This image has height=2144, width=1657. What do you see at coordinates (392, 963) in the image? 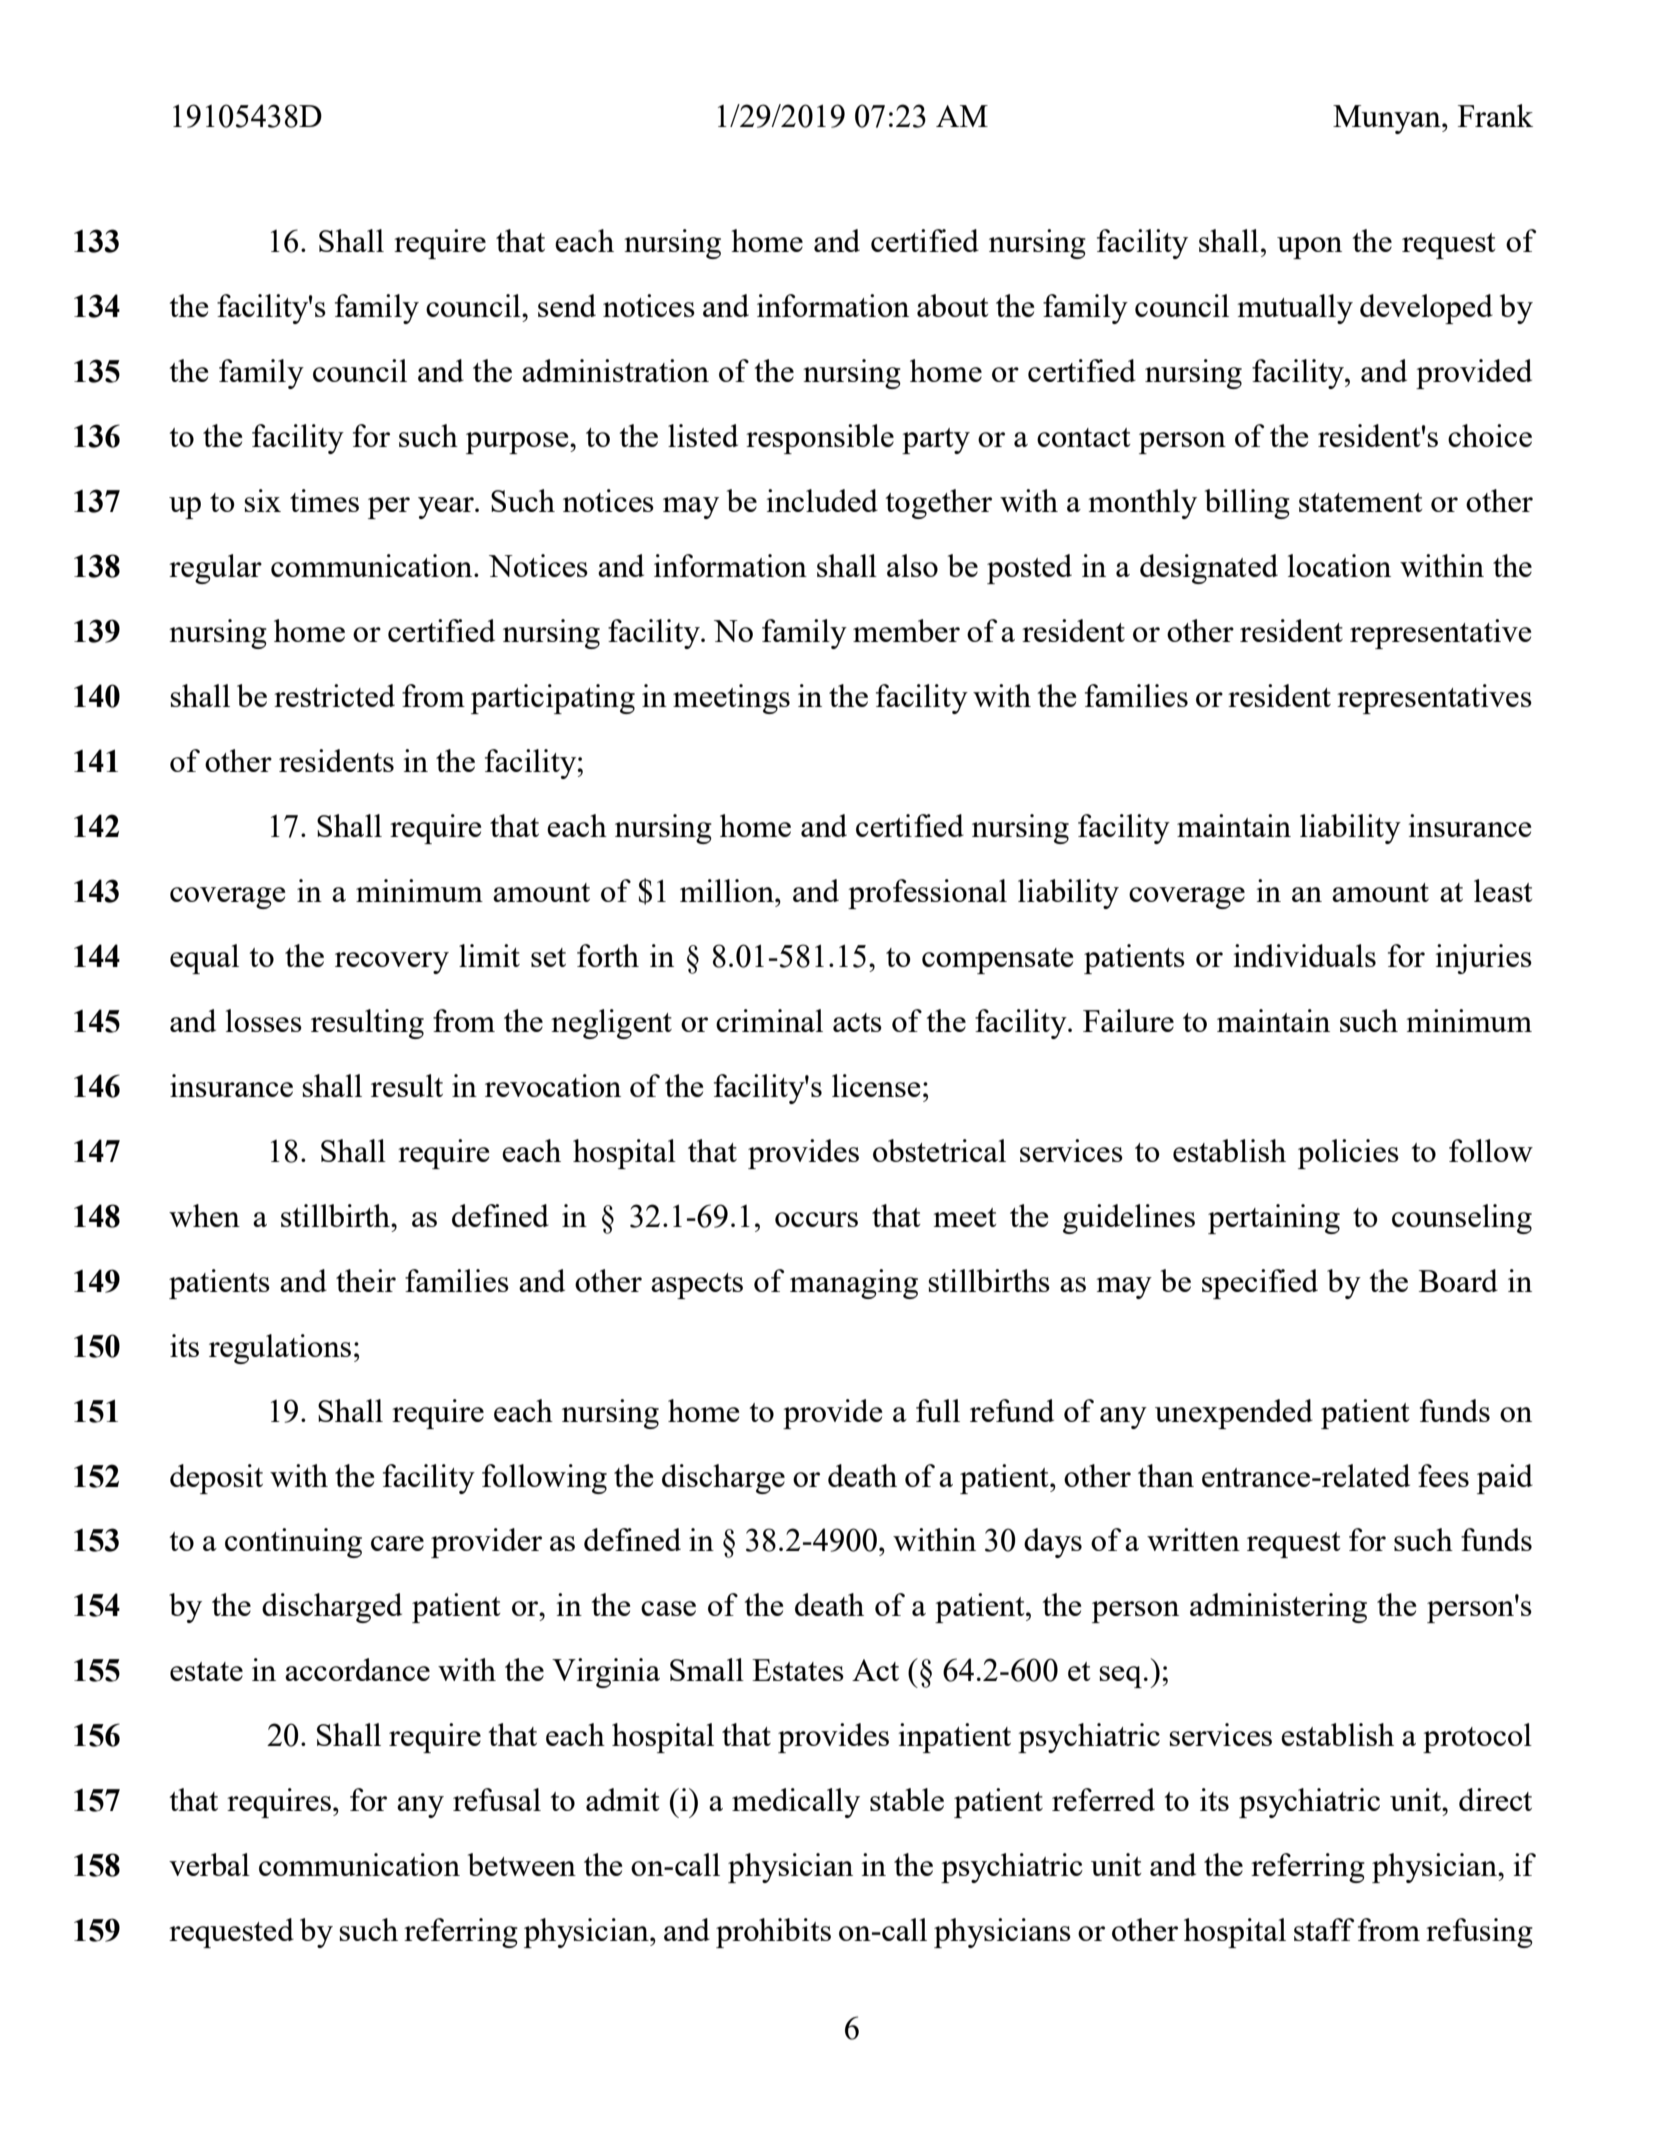
I see `recovery` at bounding box center [392, 963].
